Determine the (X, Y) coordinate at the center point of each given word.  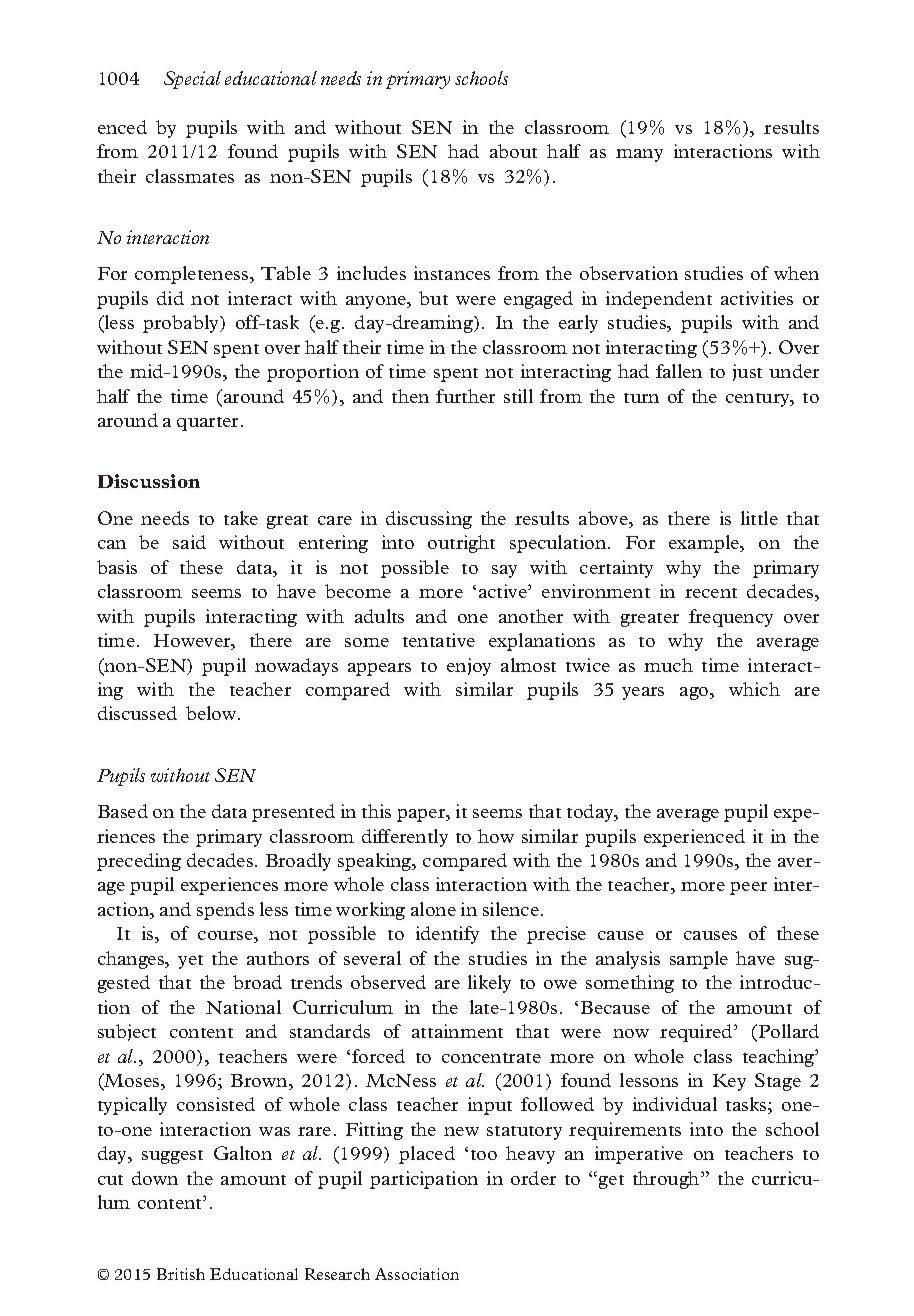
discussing (429, 520)
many (639, 155)
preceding (139, 862)
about (513, 151)
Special (192, 80)
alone (433, 909)
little (759, 518)
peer (748, 888)
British (181, 1274)
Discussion (149, 481)
